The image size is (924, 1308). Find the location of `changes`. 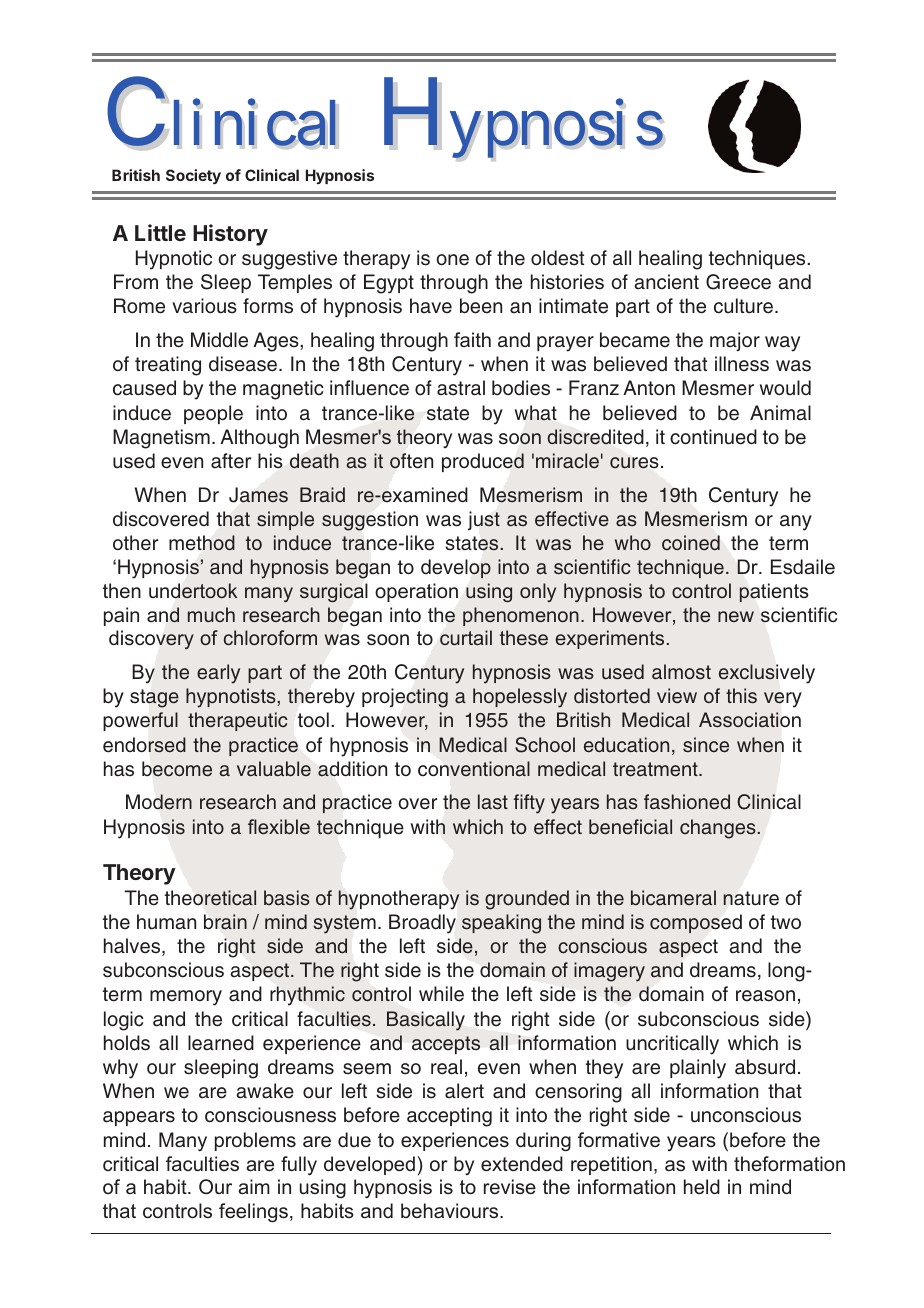

changes is located at coordinates (719, 829).
